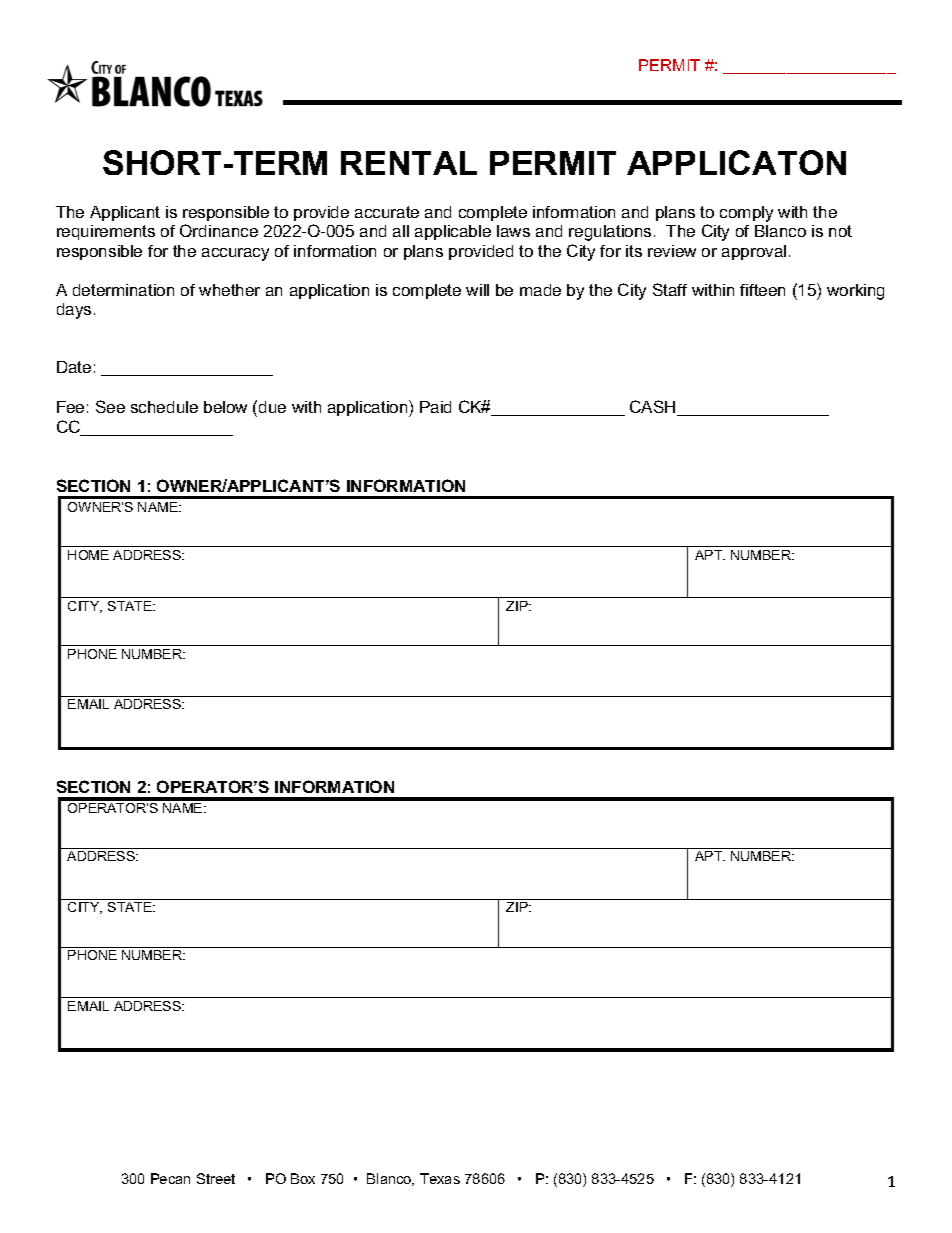  What do you see at coordinates (453, 232) in the document?
I see `applicable` at bounding box center [453, 232].
